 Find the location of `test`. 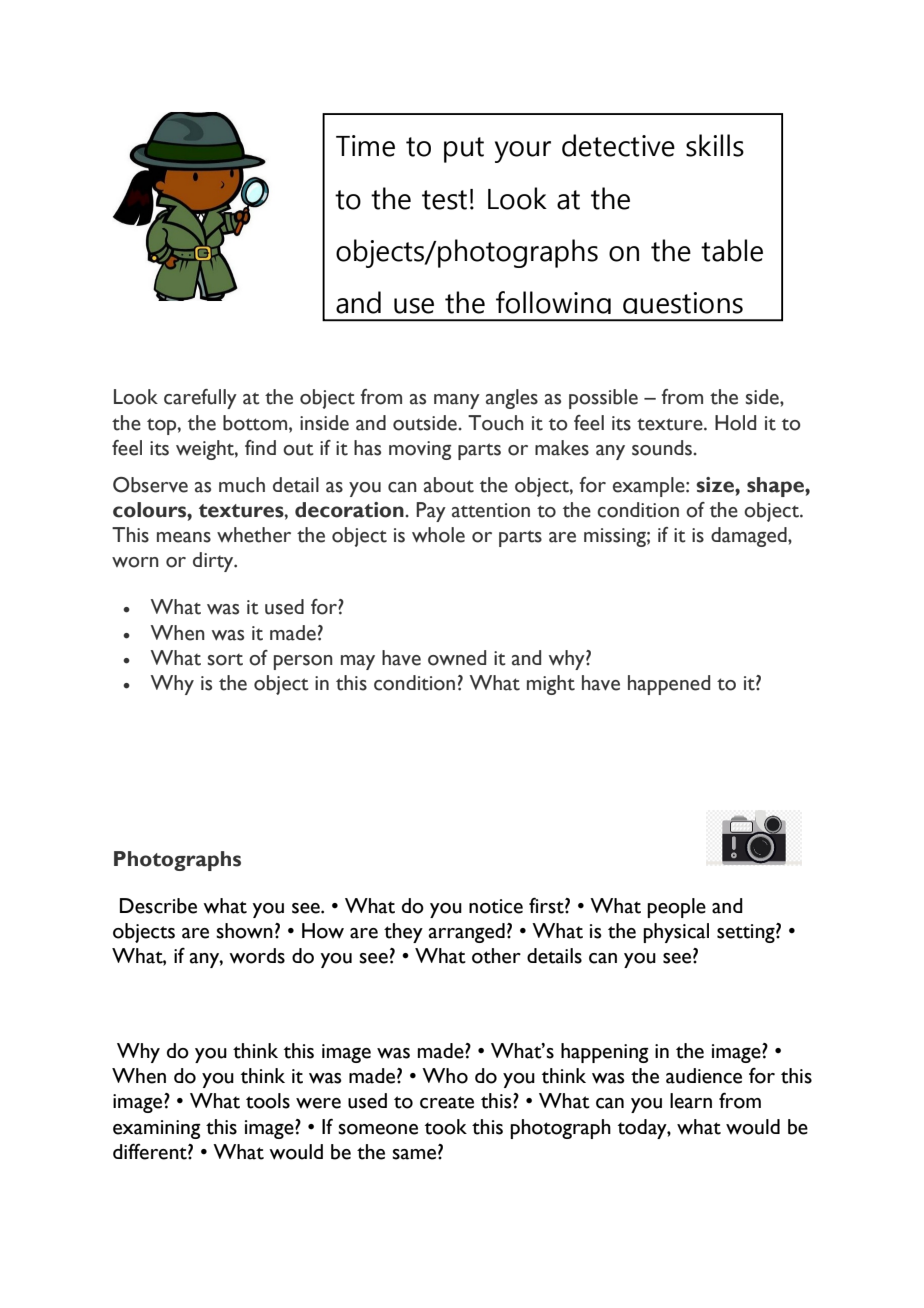

test is located at coordinates (444, 200).
